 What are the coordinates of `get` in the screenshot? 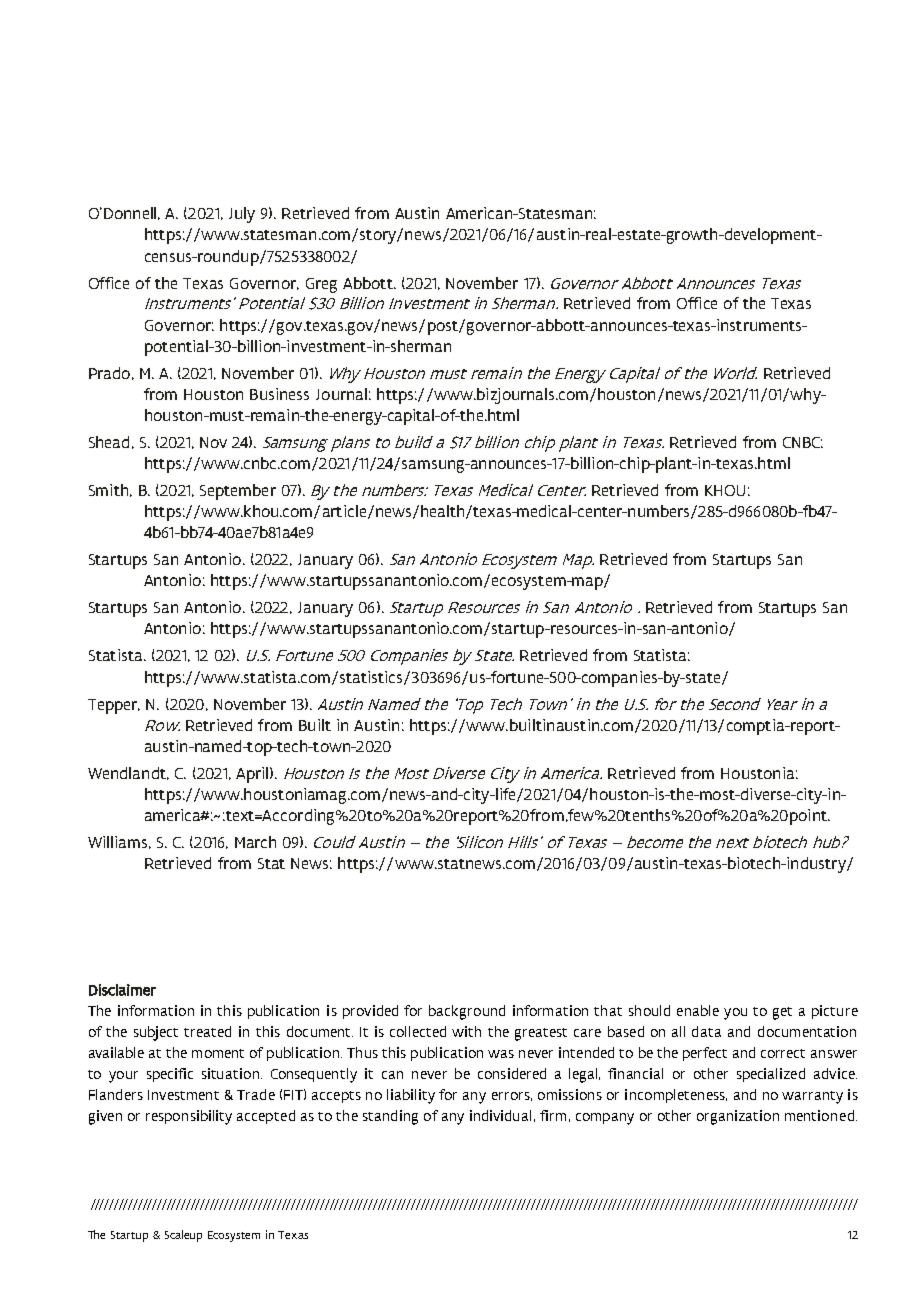 It's located at (782, 1013).
